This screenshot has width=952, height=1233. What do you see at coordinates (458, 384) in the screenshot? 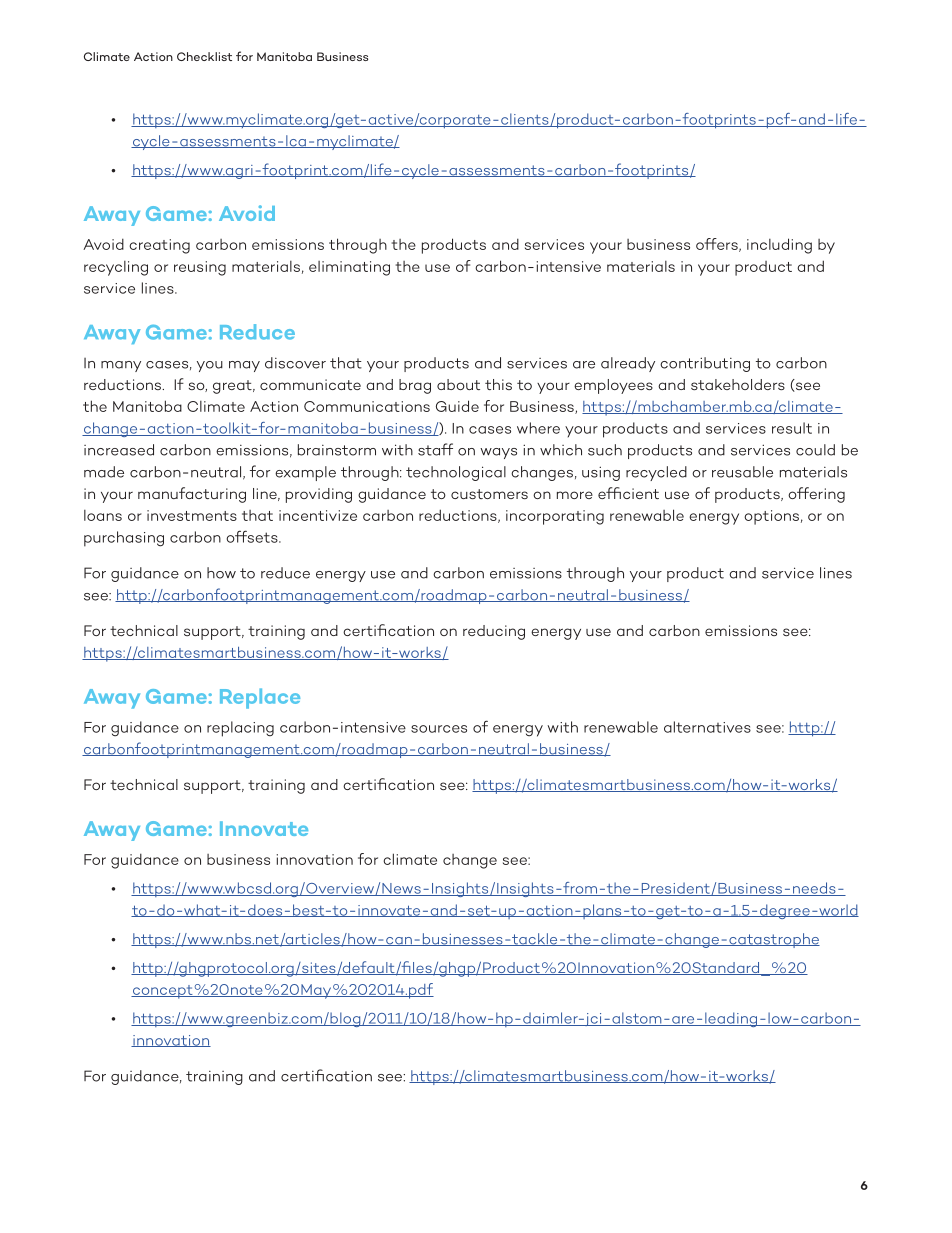
I see `about` at bounding box center [458, 384].
